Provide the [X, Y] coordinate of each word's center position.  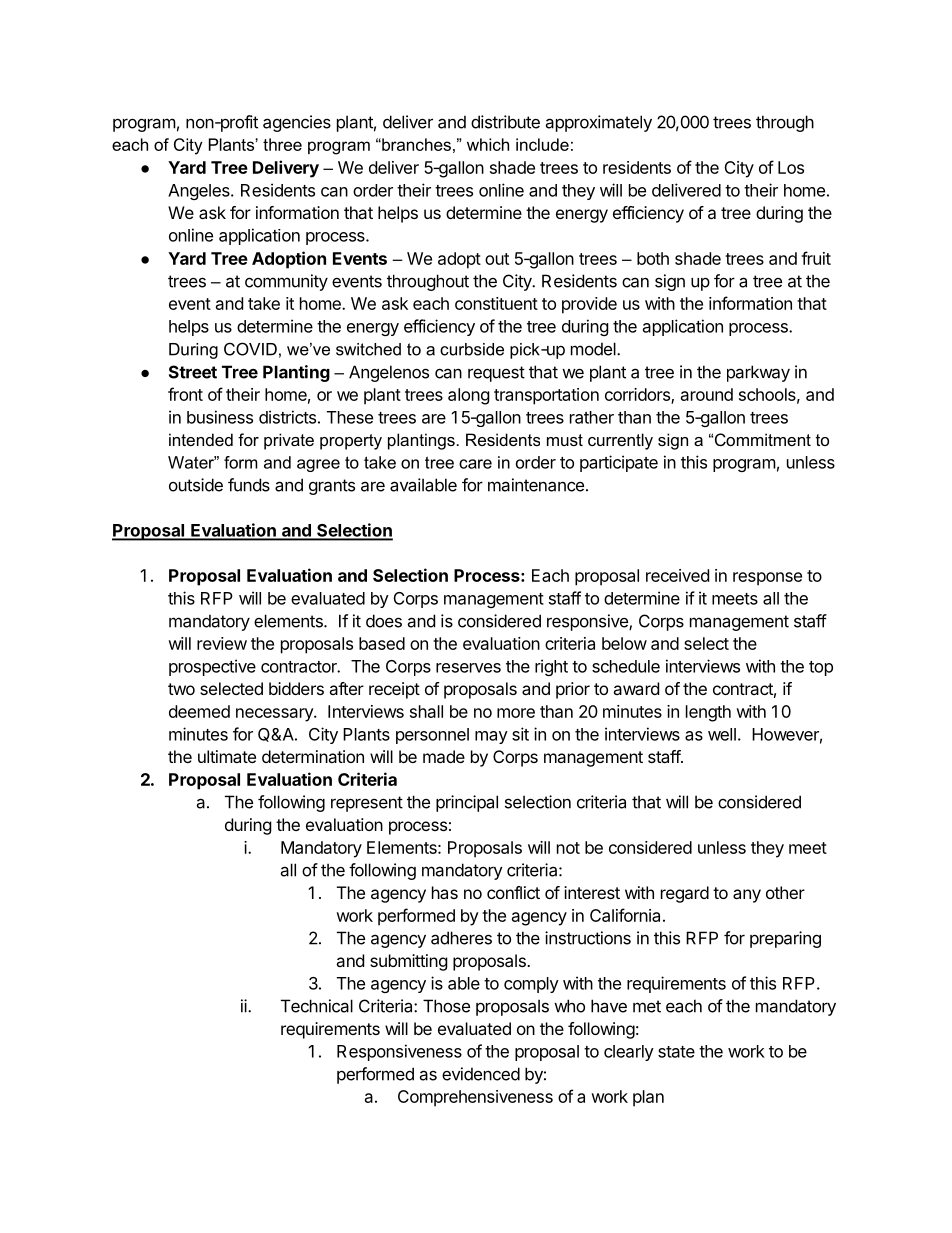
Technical [317, 1006]
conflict [513, 892]
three [282, 144]
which [488, 144]
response [767, 579]
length [708, 713]
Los [791, 167]
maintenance [536, 485]
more [516, 713]
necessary [275, 715]
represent [367, 804]
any [747, 896]
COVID [250, 349]
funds [249, 485]
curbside [472, 349]
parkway [758, 373]
